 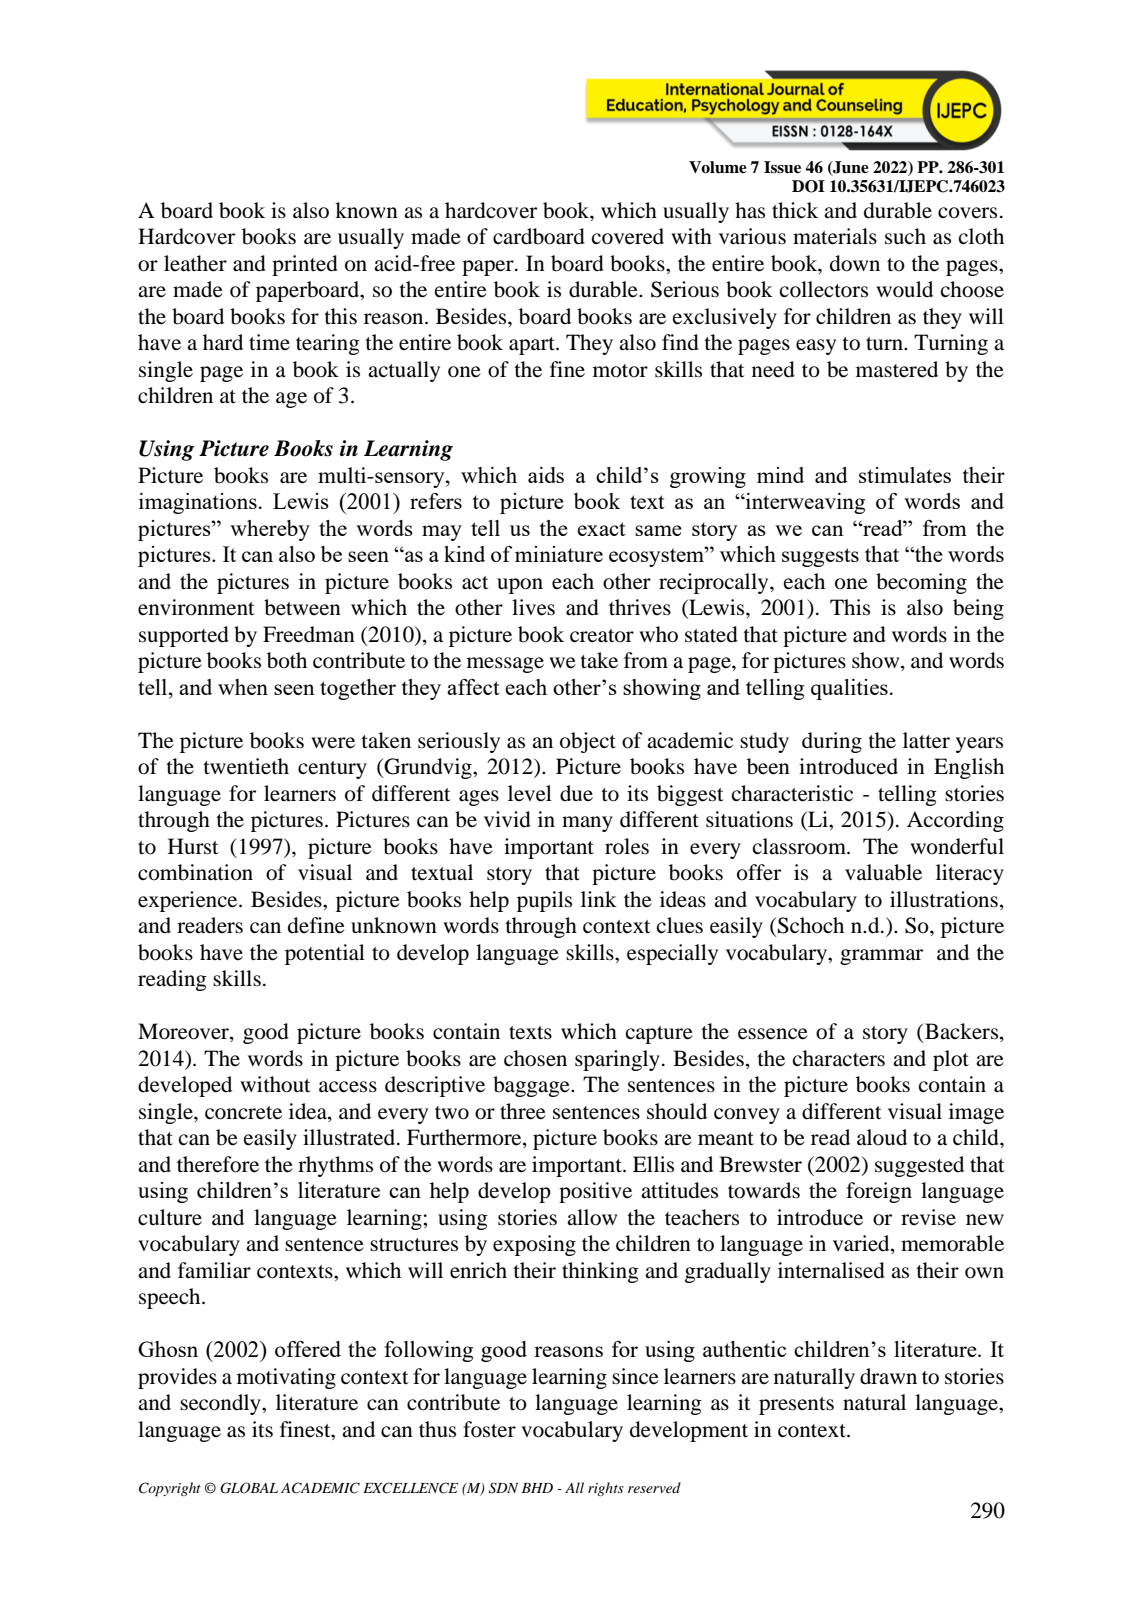 What do you see at coordinates (602, 636) in the screenshot?
I see `creator` at bounding box center [602, 636].
